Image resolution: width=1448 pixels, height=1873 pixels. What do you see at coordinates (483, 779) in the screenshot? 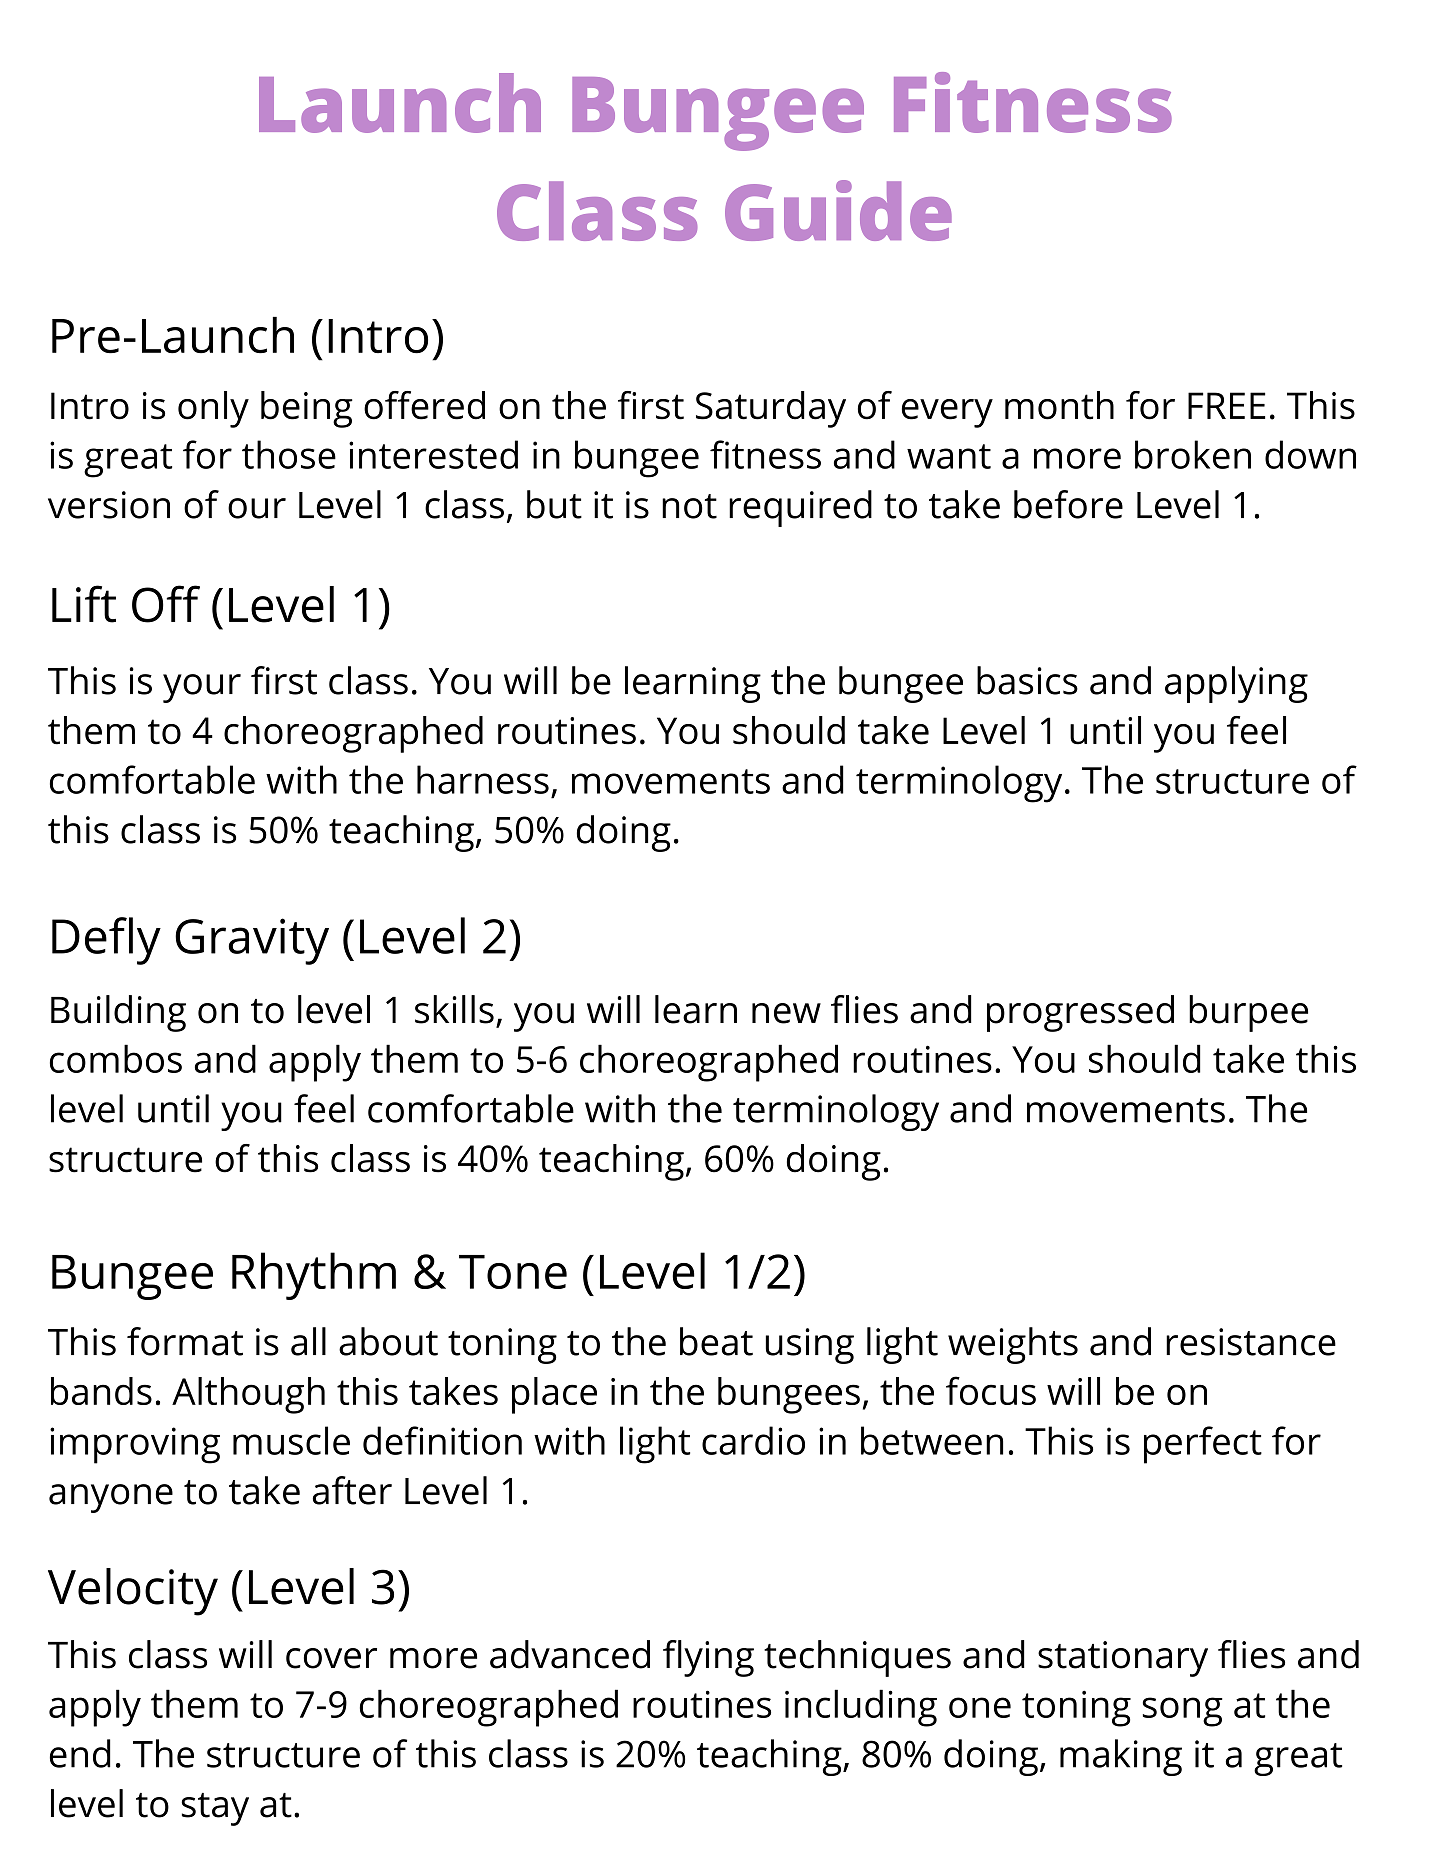
I see `harness` at bounding box center [483, 779].
